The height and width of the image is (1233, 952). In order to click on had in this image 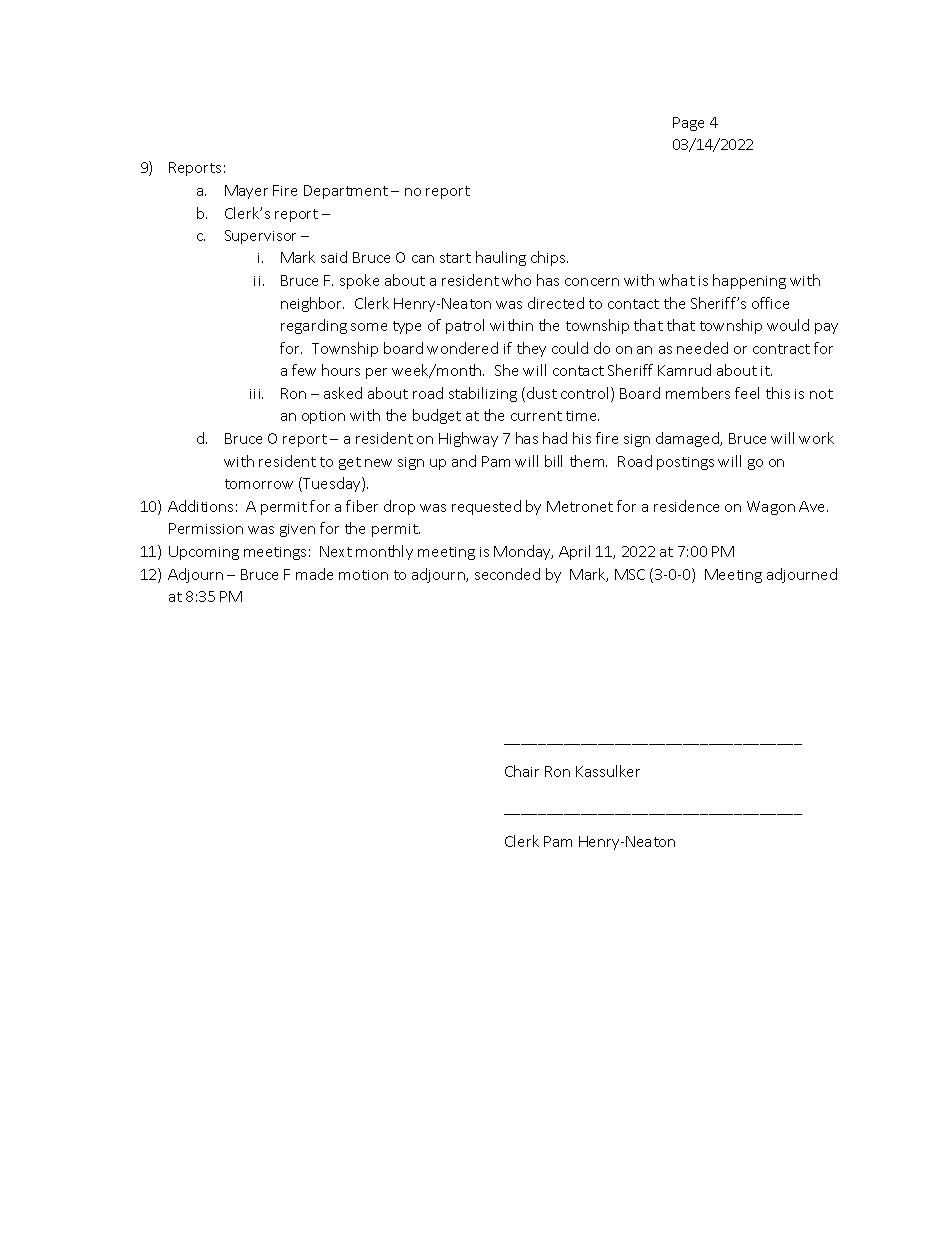, I will do `click(555, 438)`.
